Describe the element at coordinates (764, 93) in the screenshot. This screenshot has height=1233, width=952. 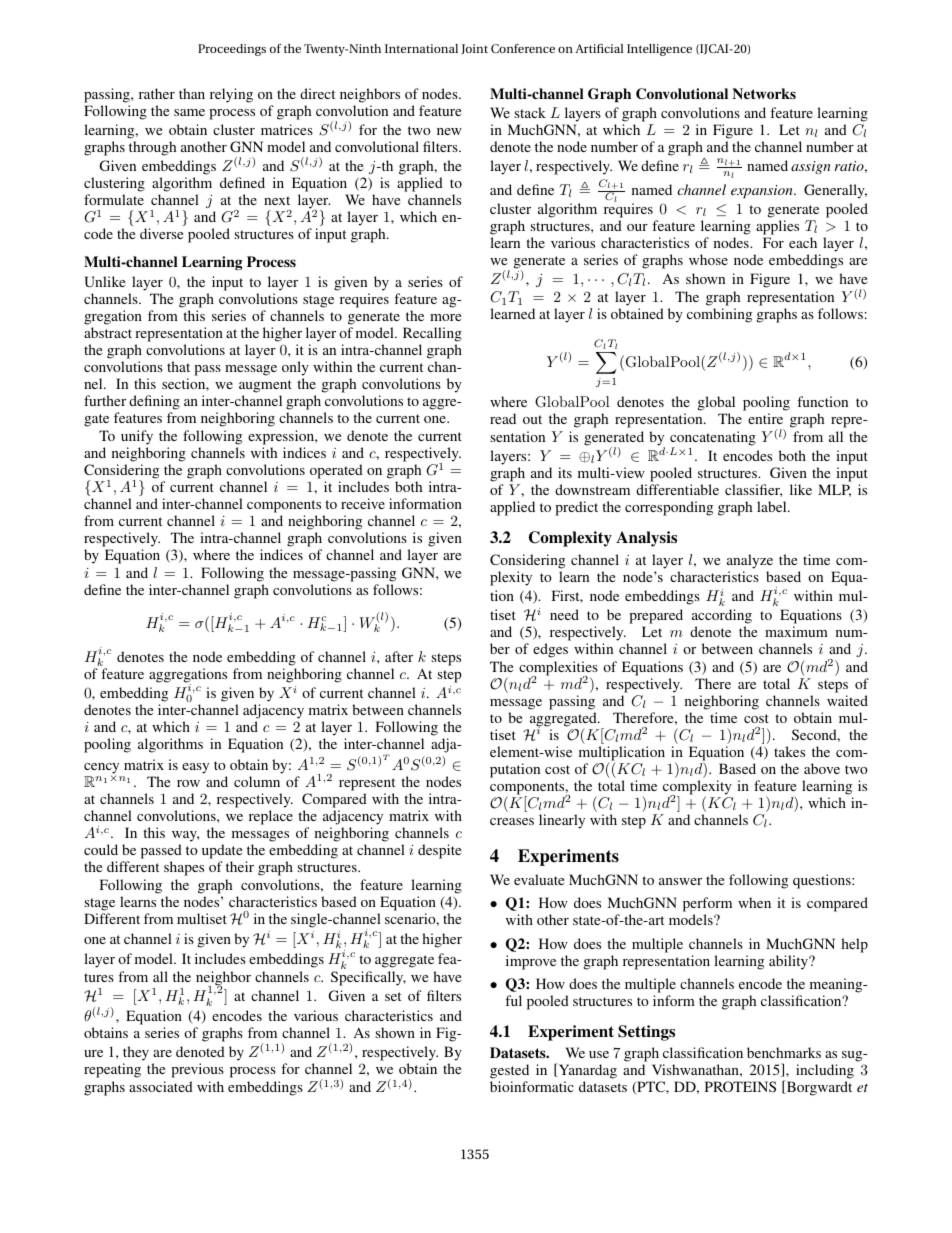
I see `Networks` at that location.
